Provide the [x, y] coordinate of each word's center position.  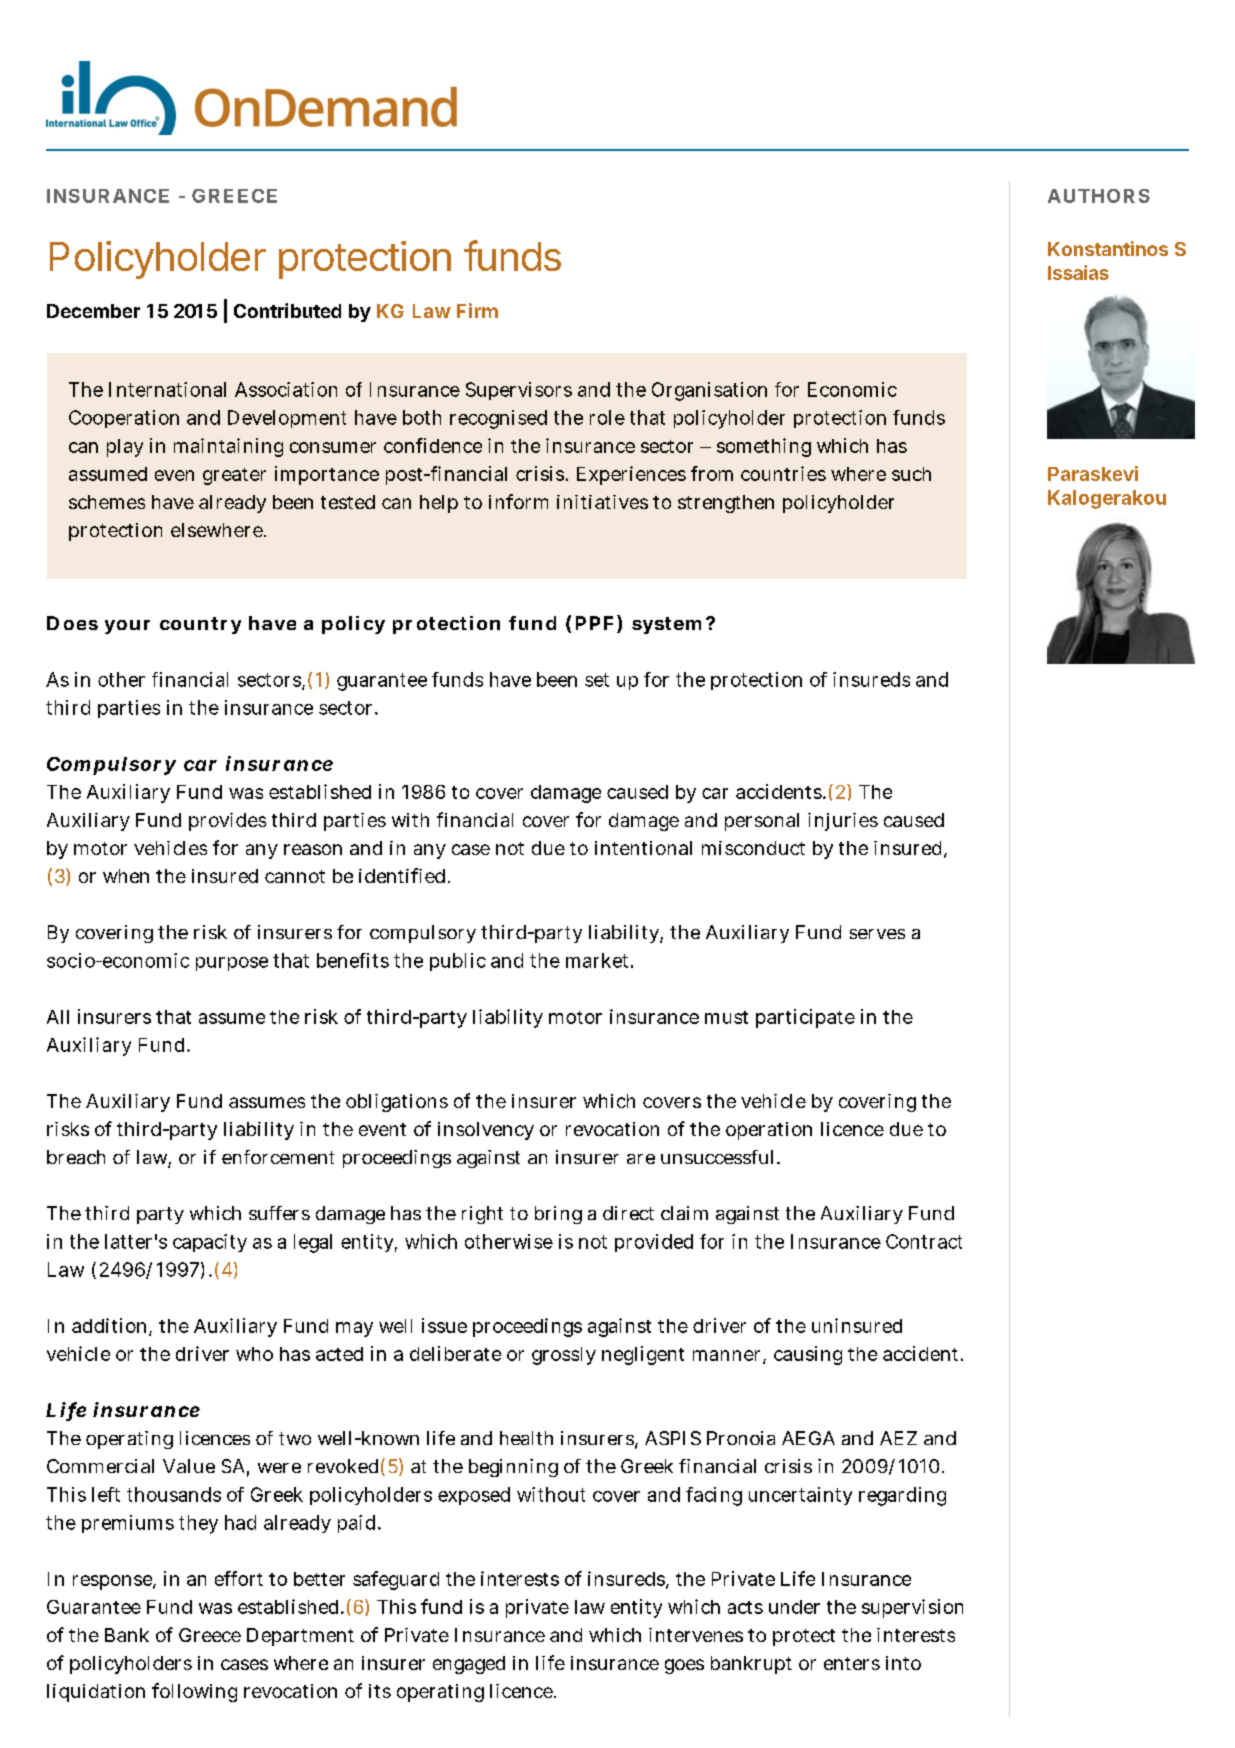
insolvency [486, 1131]
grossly [564, 1356]
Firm [477, 310]
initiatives [602, 502]
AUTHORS [1099, 196]
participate [805, 1018]
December [93, 311]
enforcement [278, 1157]
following [194, 1692]
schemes [107, 502]
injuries [843, 822]
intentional [643, 848]
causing [808, 1355]
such [911, 474]
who [254, 1354]
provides [227, 822]
